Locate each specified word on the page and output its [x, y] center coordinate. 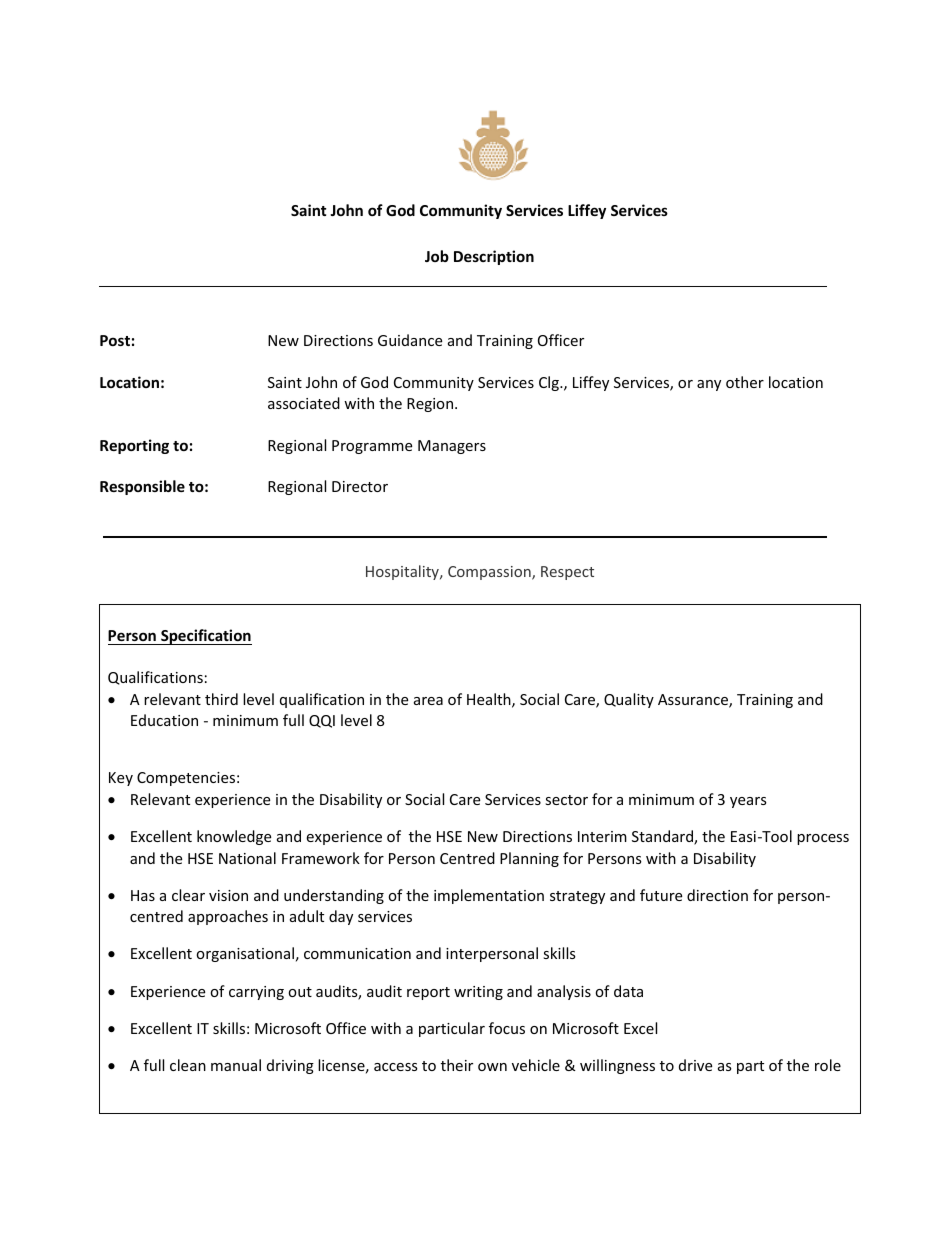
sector [566, 800]
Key [121, 779]
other [745, 382]
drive [695, 1065]
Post [115, 340]
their [457, 1065]
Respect [567, 573]
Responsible [142, 487]
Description [494, 257]
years [748, 802]
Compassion [490, 573]
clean [188, 1065]
